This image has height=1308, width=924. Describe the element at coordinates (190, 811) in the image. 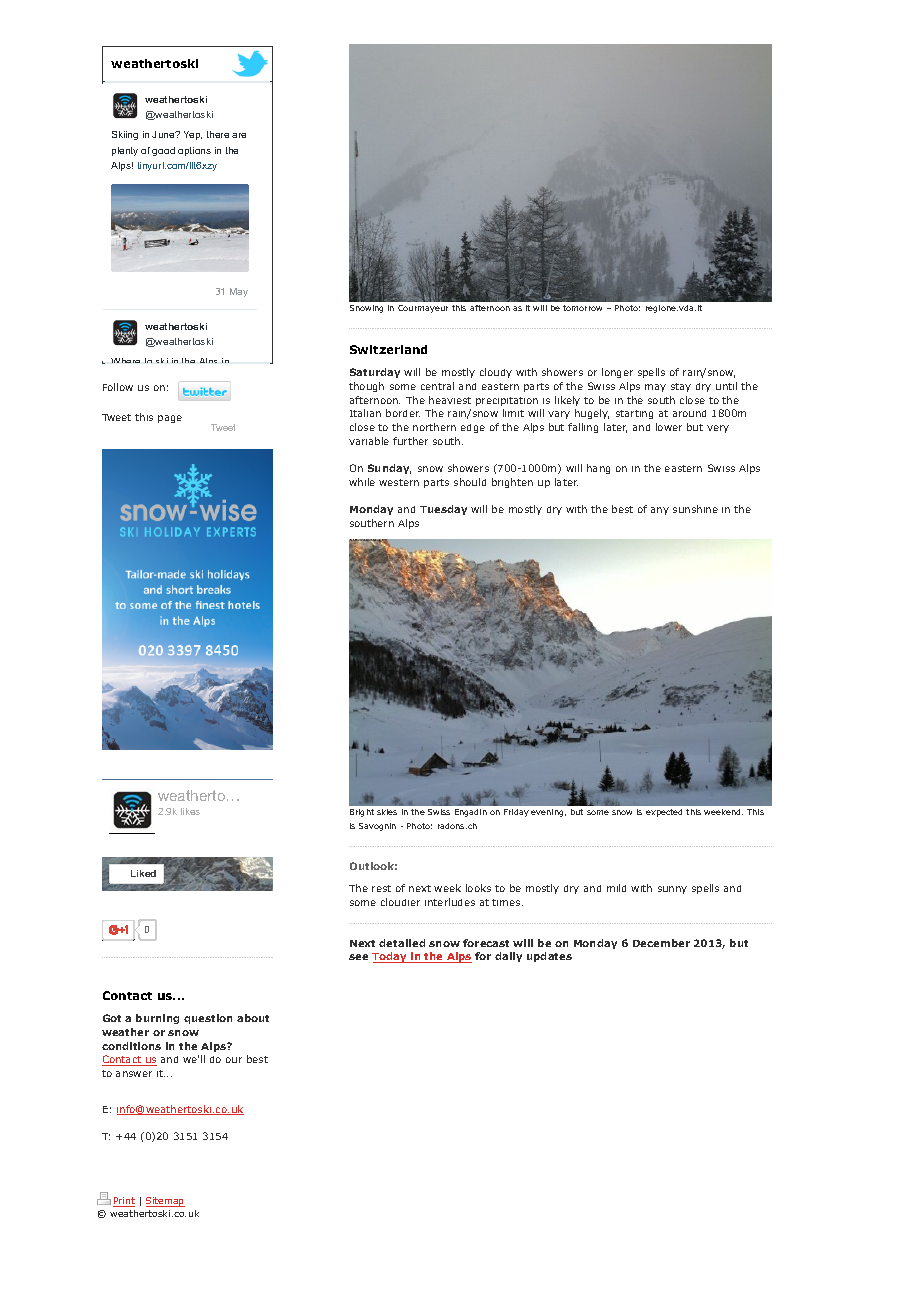

I see `likes` at that location.
